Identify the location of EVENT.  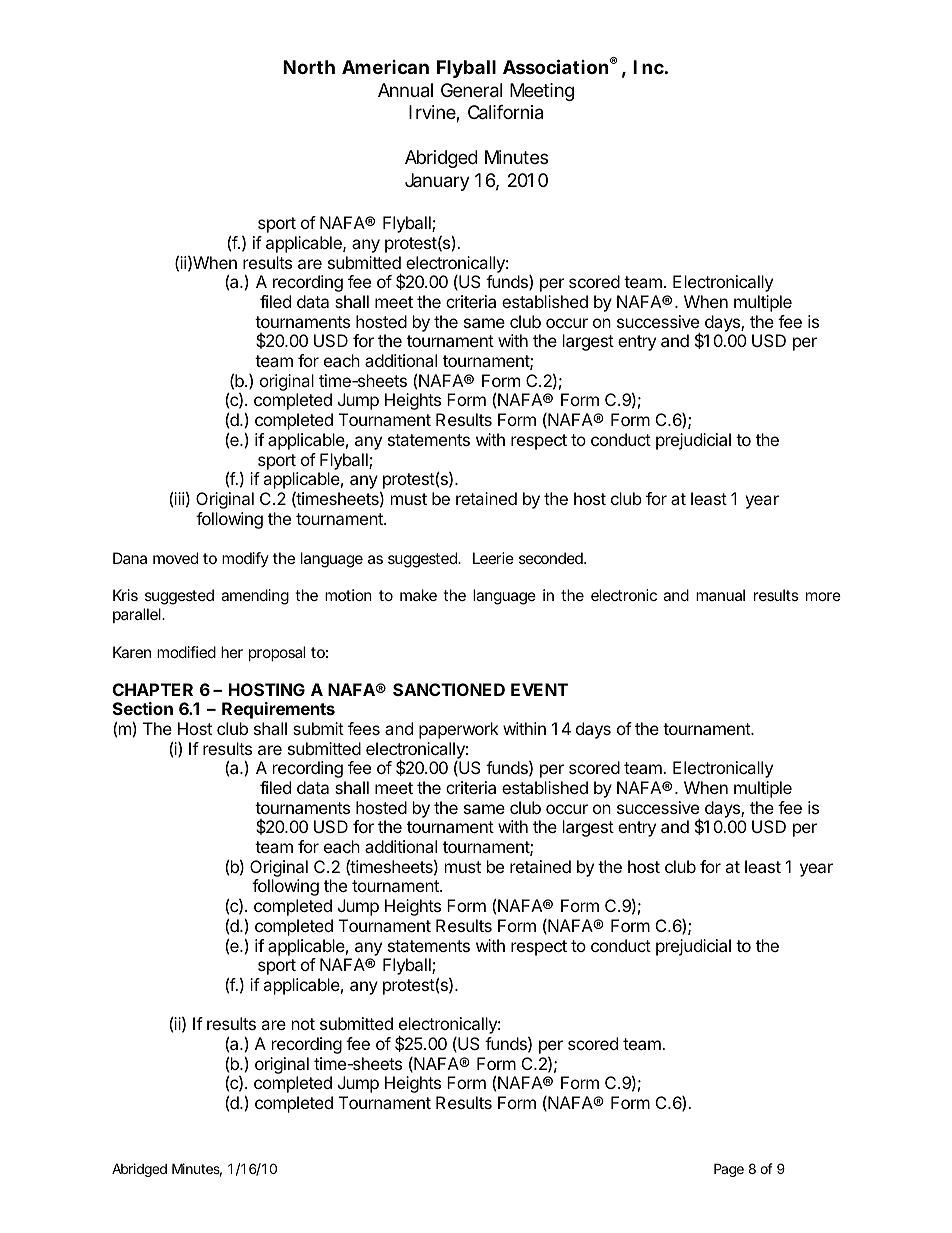
(539, 689).
